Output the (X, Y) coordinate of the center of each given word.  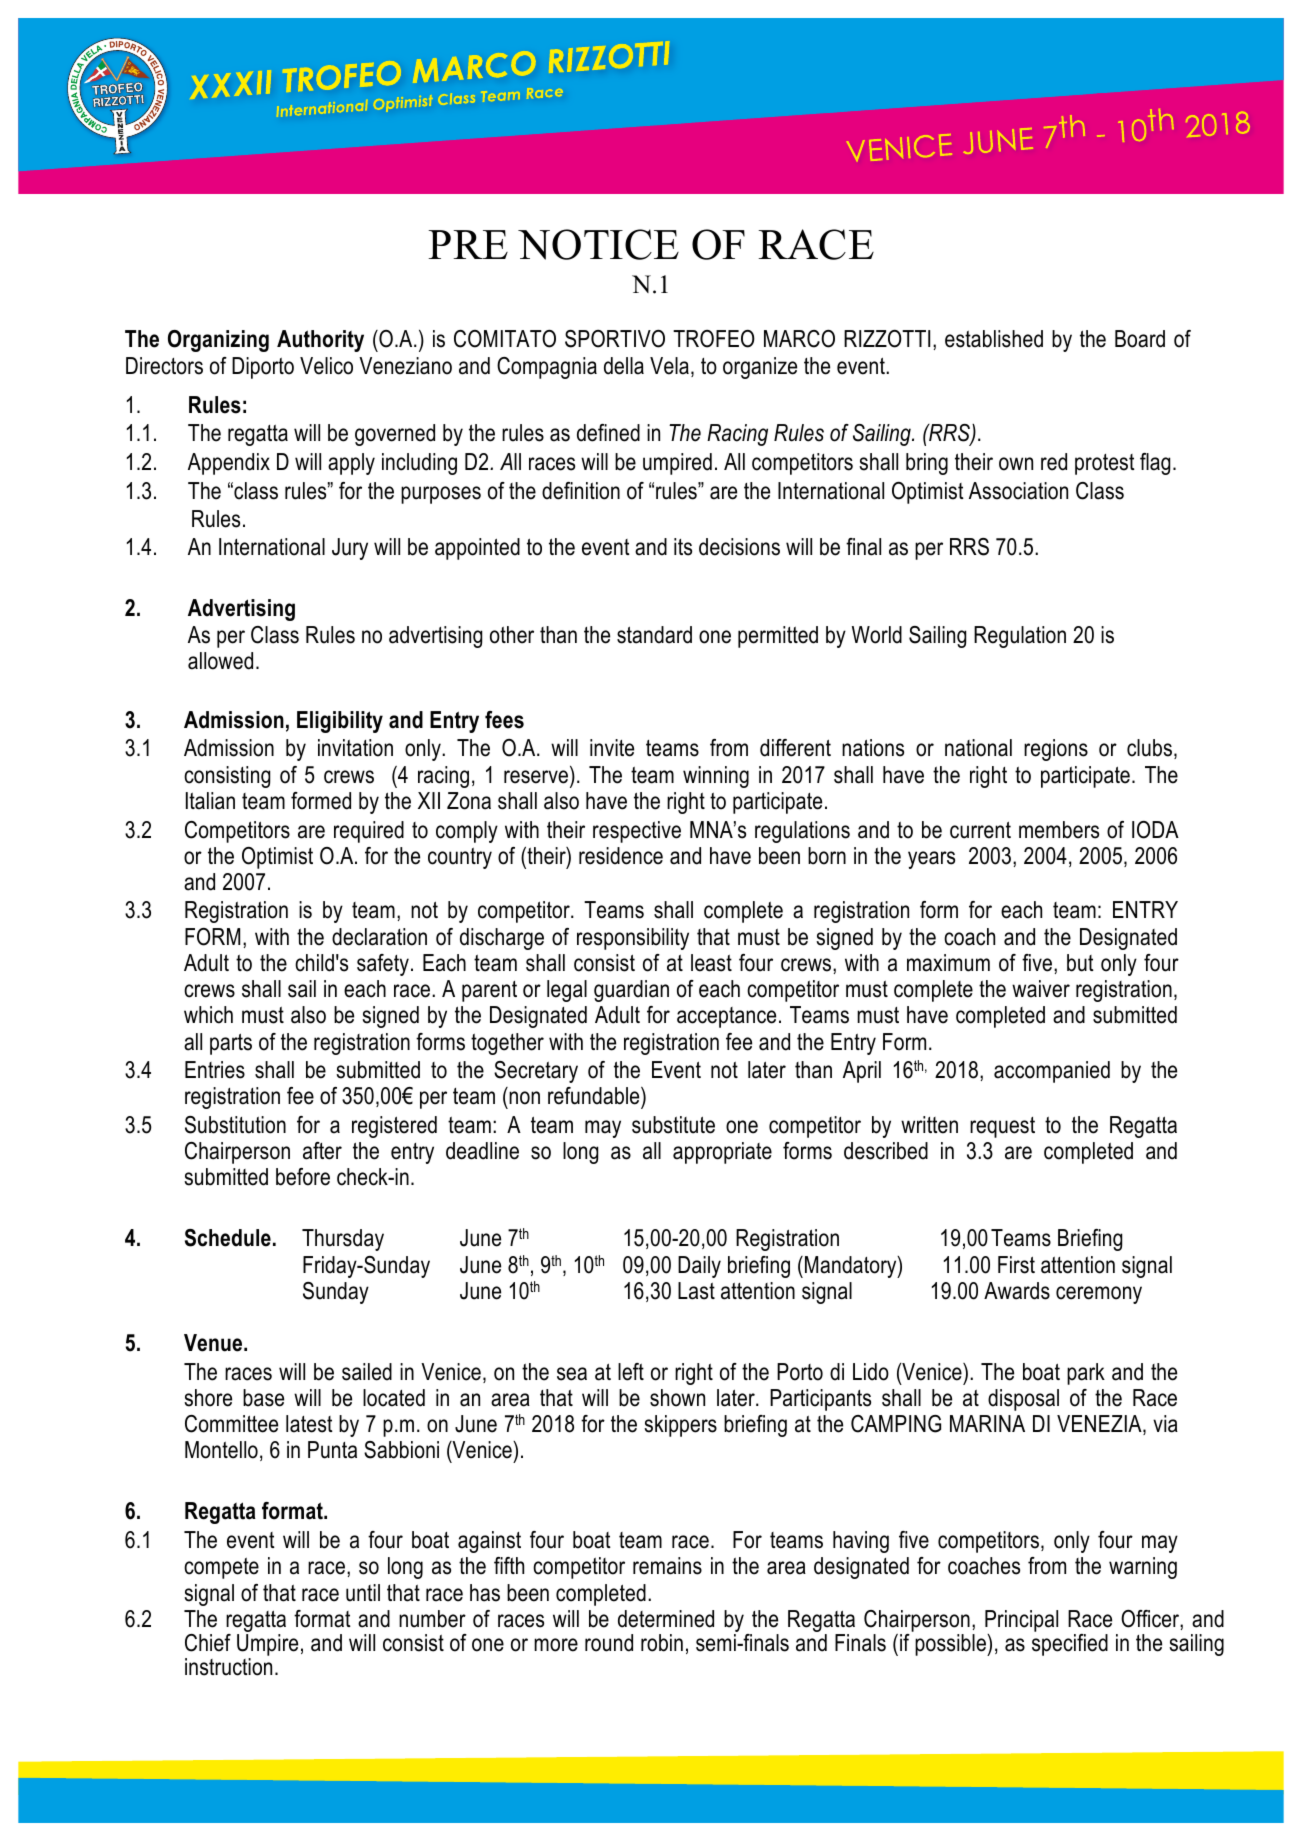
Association (1018, 491)
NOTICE (598, 244)
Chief (208, 1643)
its (683, 547)
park (1086, 1374)
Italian (210, 801)
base (263, 1398)
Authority (320, 341)
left (631, 1372)
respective (637, 832)
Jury (350, 549)
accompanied (1052, 1072)
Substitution (235, 1125)
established (994, 339)
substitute (673, 1125)
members (1059, 830)
